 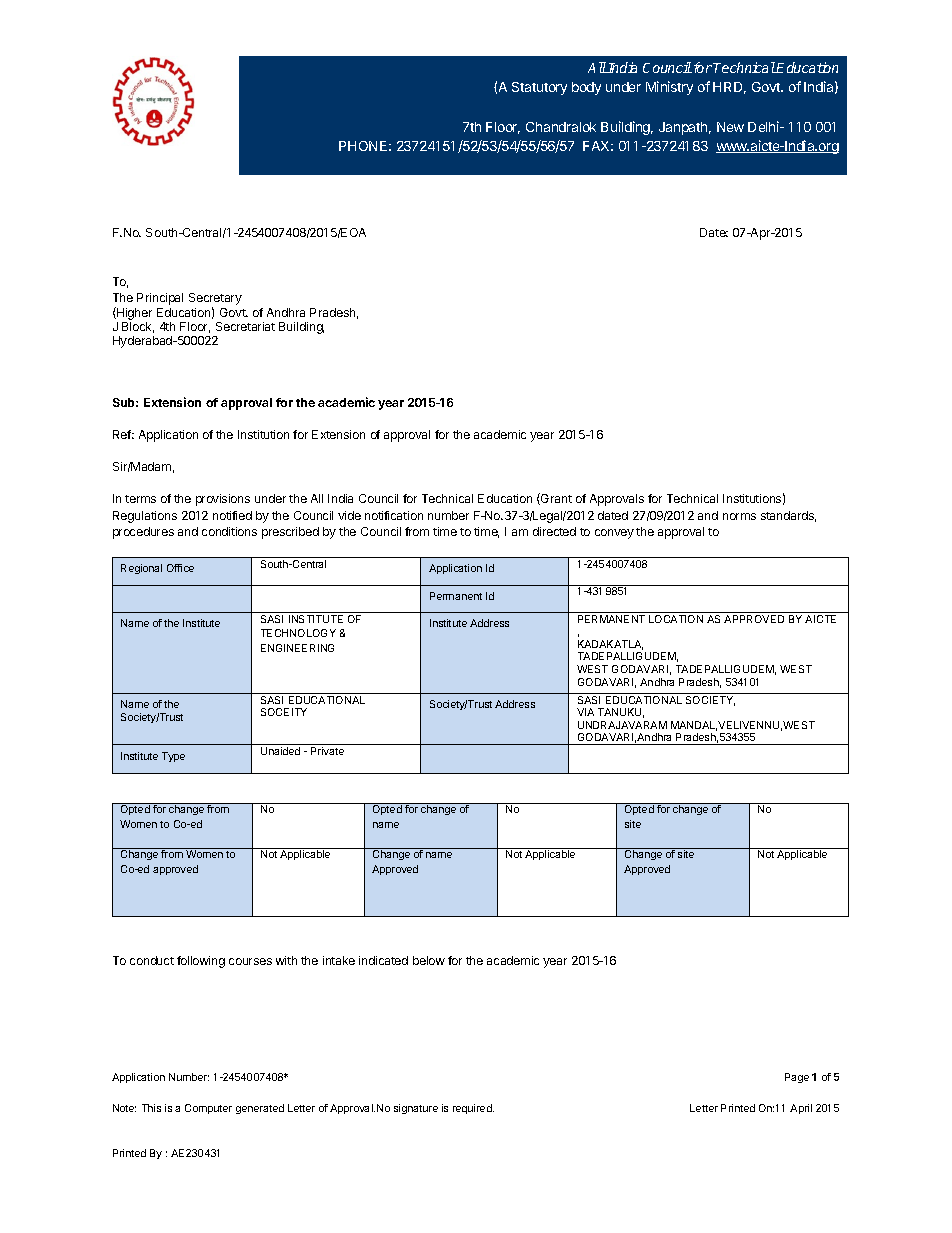 I want to click on Ref, so click(x=123, y=434).
